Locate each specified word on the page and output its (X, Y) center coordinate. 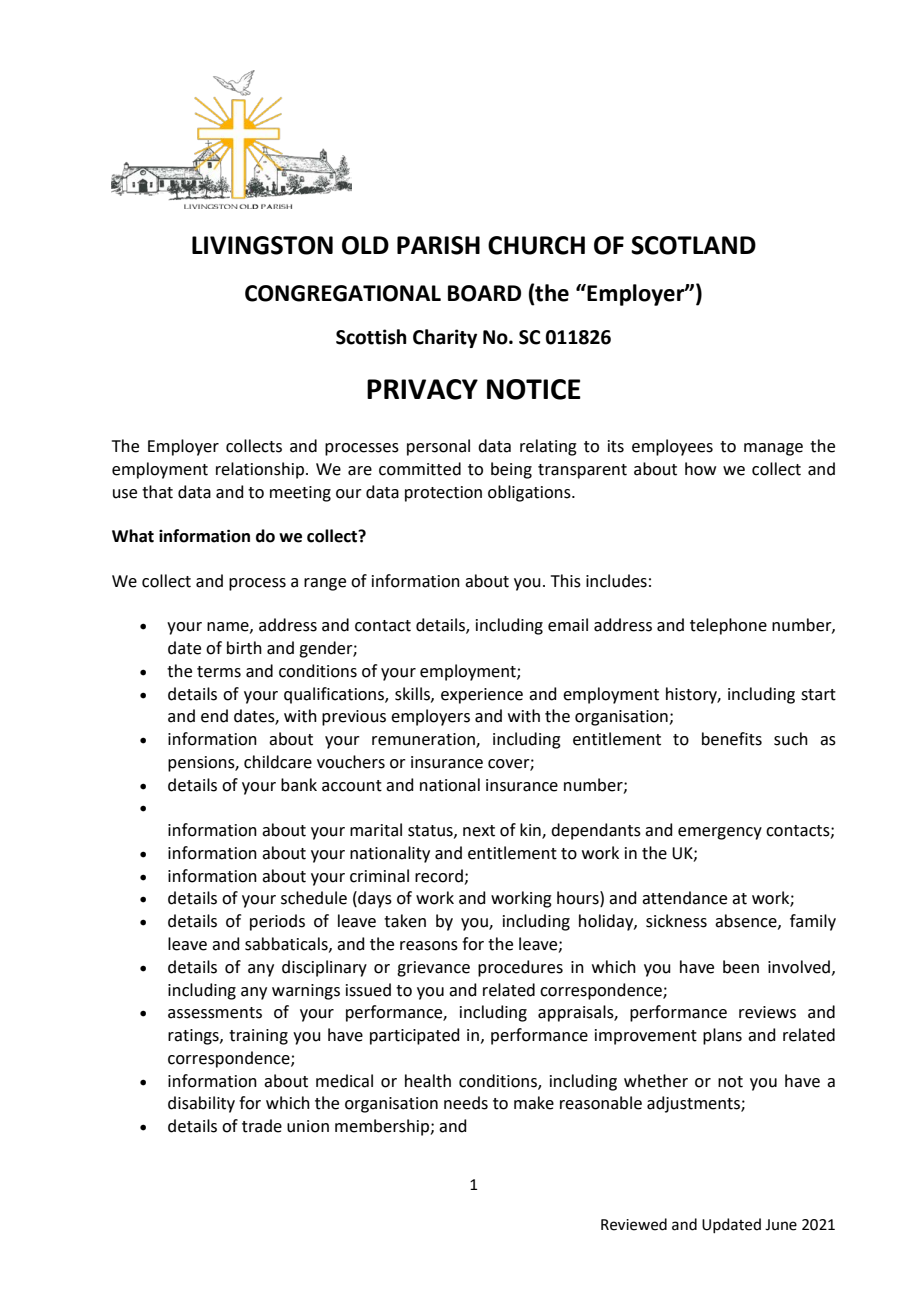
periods (277, 922)
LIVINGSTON (262, 245)
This (566, 581)
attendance (684, 898)
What (133, 536)
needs (466, 1103)
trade (262, 1126)
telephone (728, 626)
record (439, 876)
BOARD (484, 293)
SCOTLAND (693, 245)
